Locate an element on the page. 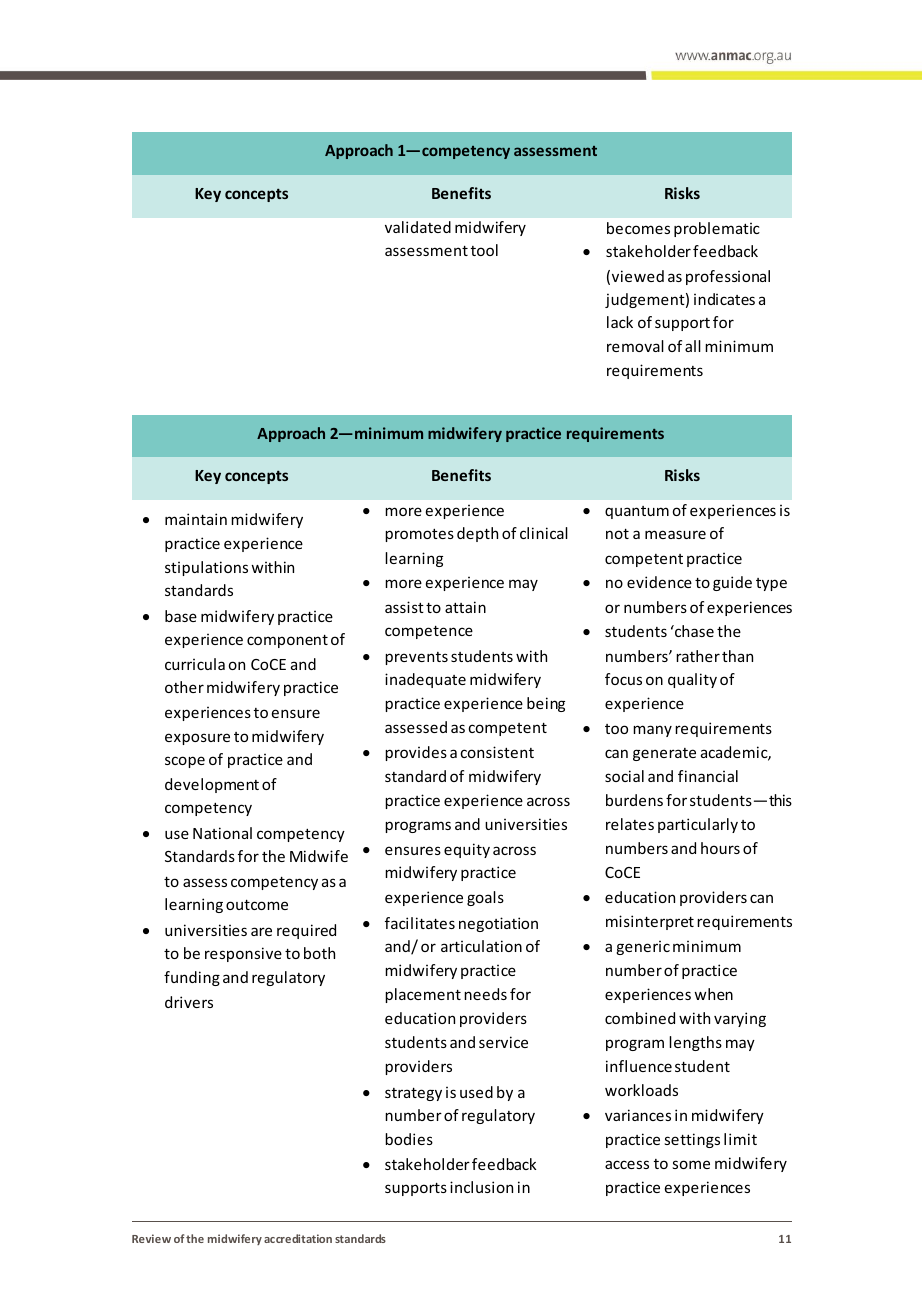 The width and height of the document is (924, 1308). depth is located at coordinates (477, 534).
